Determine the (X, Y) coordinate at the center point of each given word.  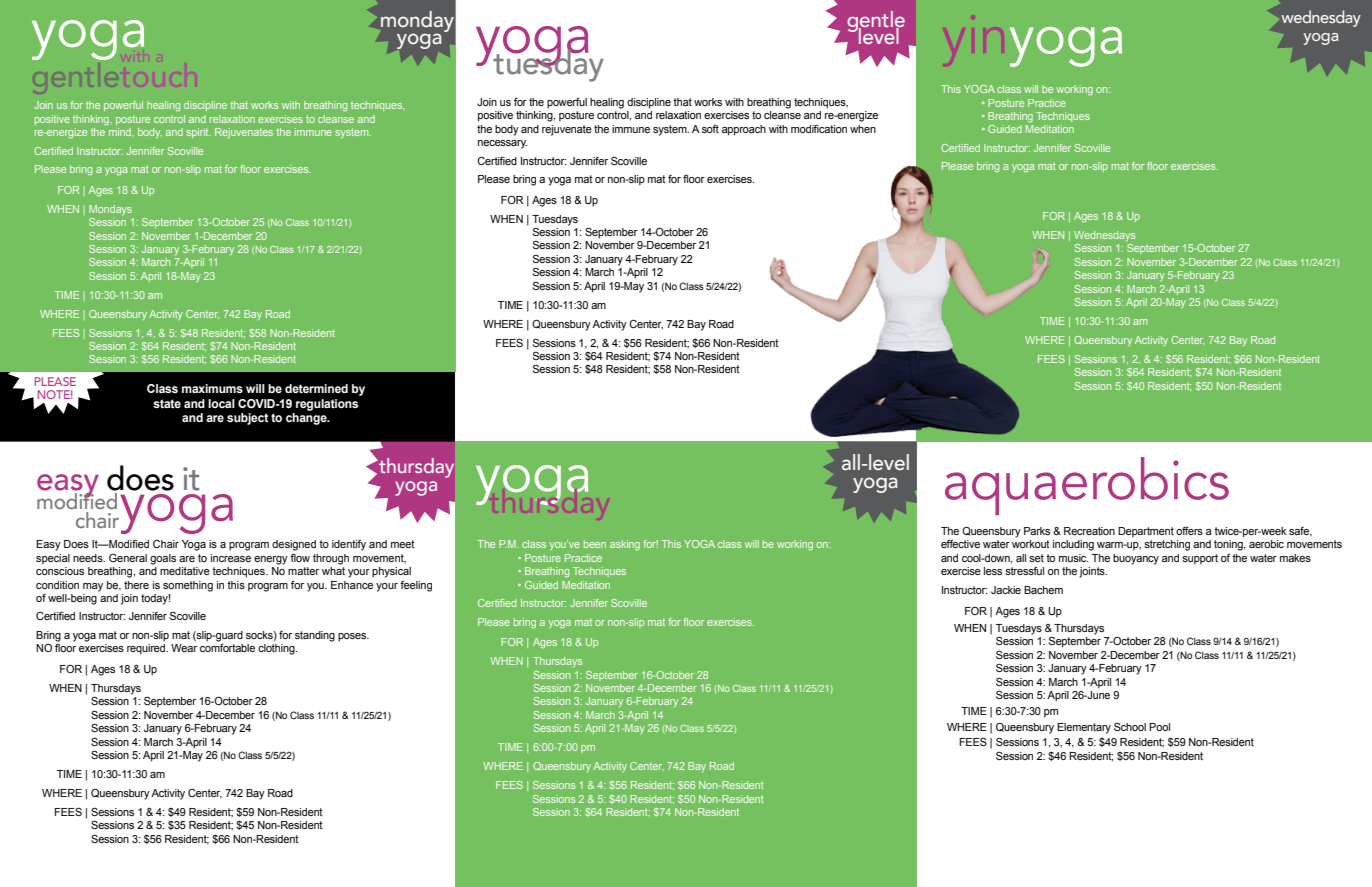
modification (819, 129)
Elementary (1084, 728)
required (147, 649)
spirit (198, 133)
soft (710, 129)
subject (248, 419)
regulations (327, 405)
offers (1189, 530)
